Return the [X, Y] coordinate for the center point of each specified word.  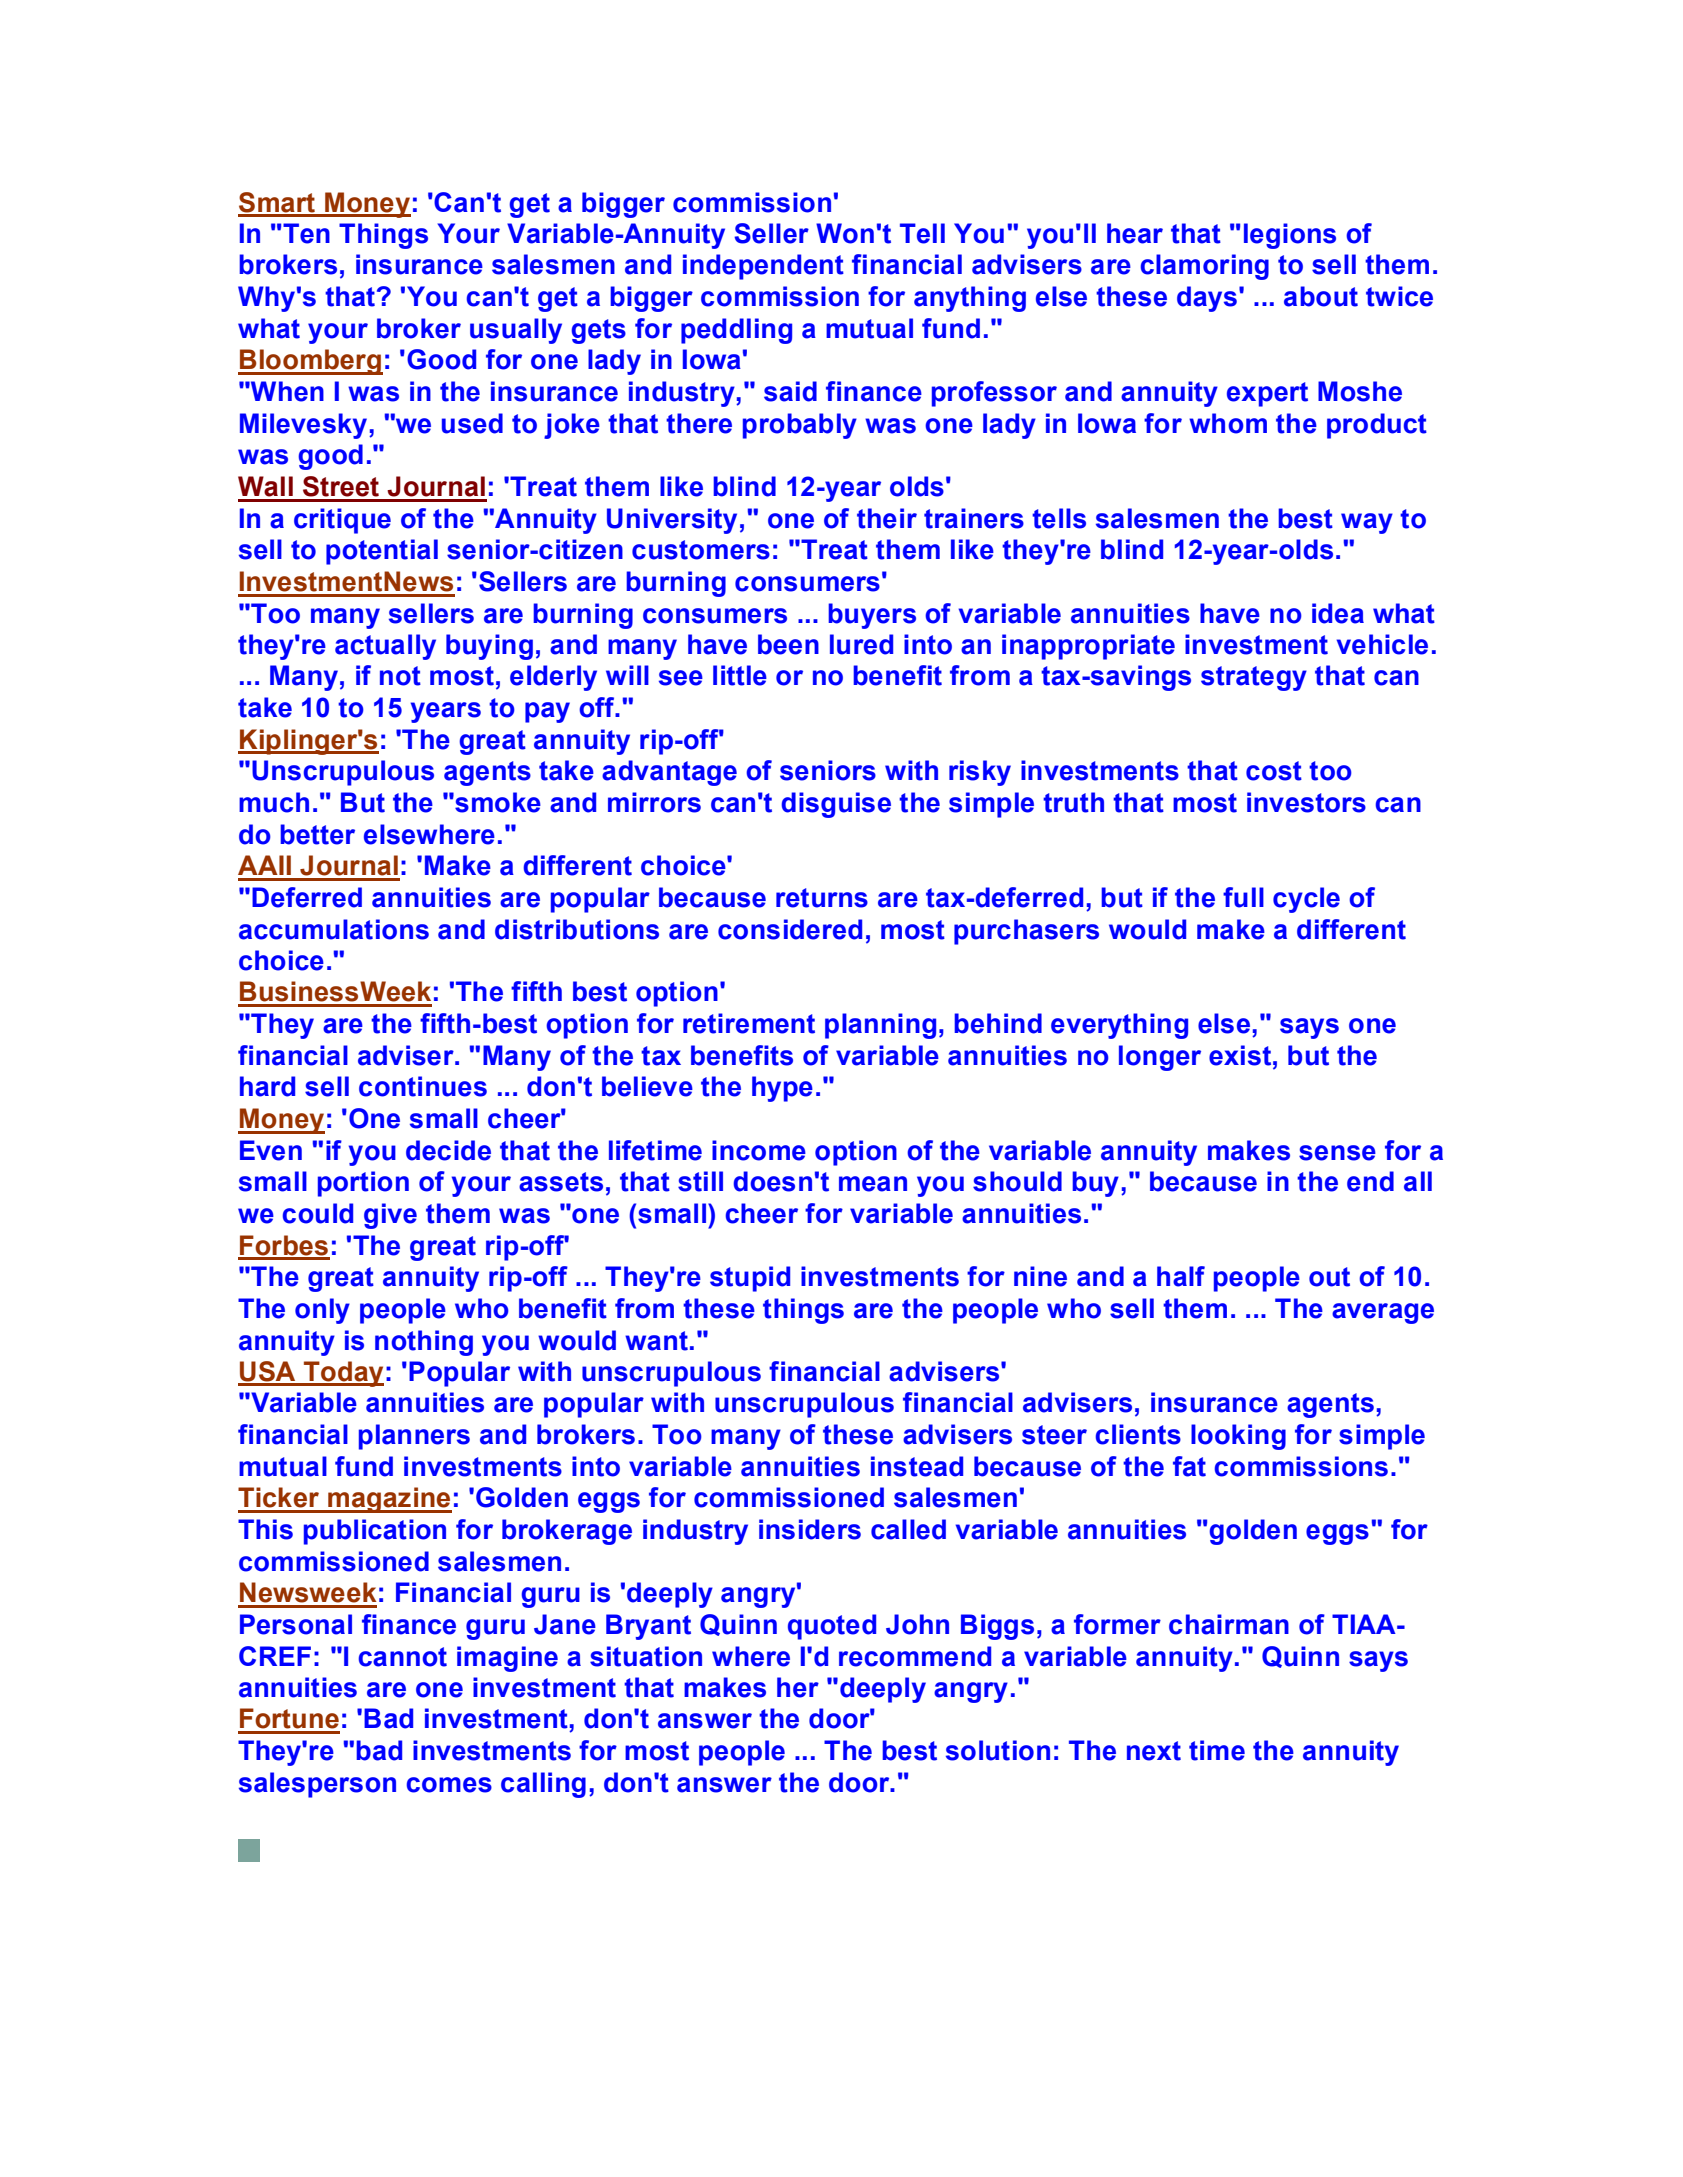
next [1154, 1751]
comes [449, 1785]
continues [423, 1086]
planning [880, 1026]
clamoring [1204, 267]
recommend [915, 1656]
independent [763, 267]
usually [516, 331]
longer [1160, 1058]
